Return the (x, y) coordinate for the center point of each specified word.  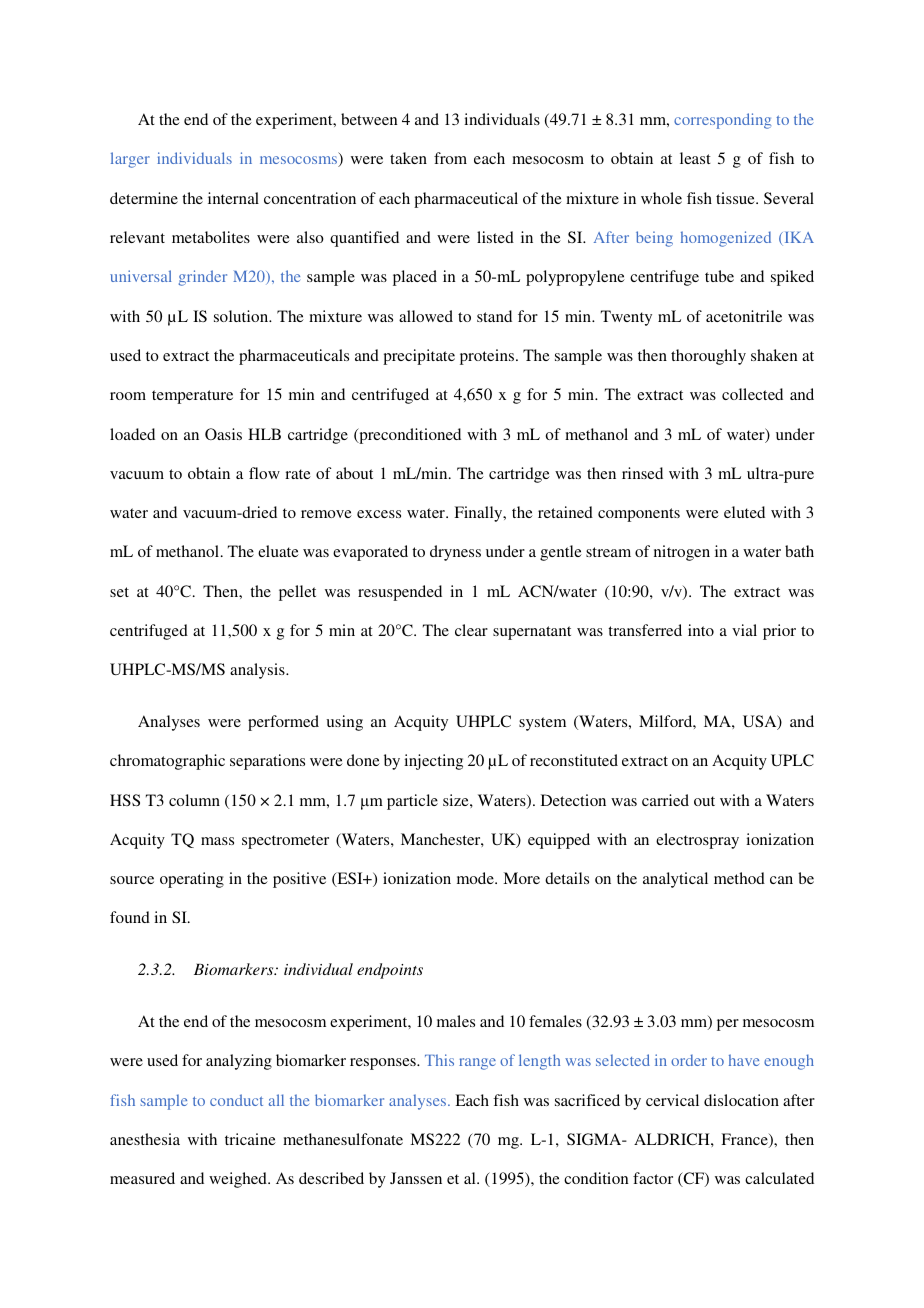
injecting (433, 762)
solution (242, 316)
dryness (455, 553)
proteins (488, 357)
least (695, 158)
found (130, 917)
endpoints (390, 971)
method (739, 878)
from (450, 158)
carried (665, 800)
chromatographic (167, 762)
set (119, 592)
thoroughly (708, 357)
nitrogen (682, 553)
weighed (239, 1180)
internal (233, 198)
